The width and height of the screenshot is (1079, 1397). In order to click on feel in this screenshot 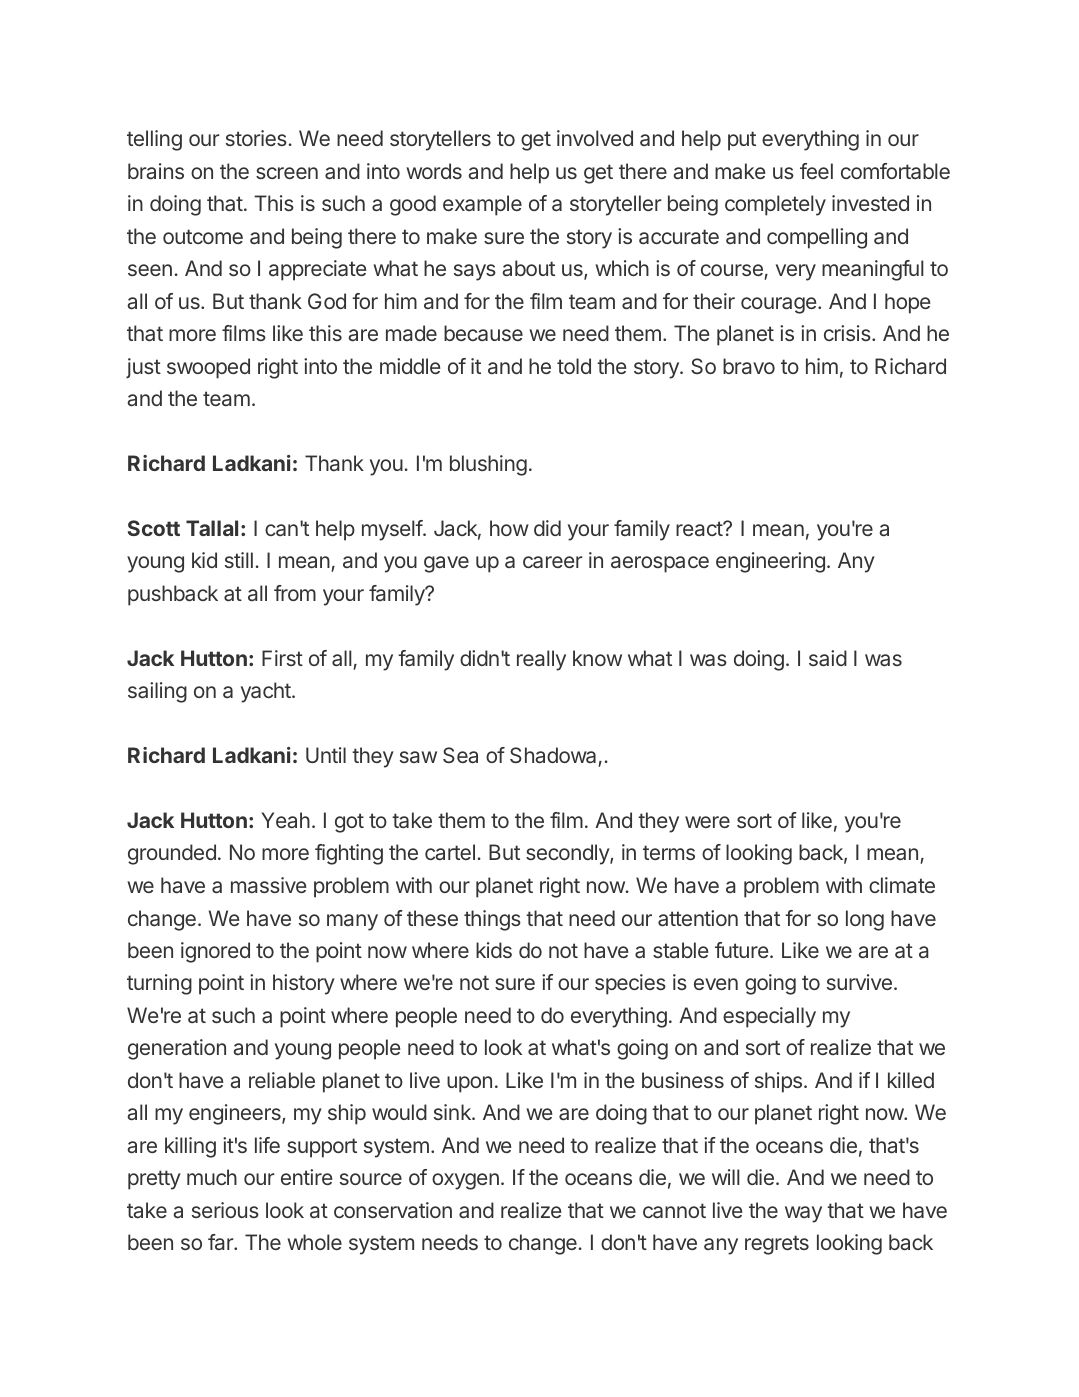, I will do `click(816, 171)`.
